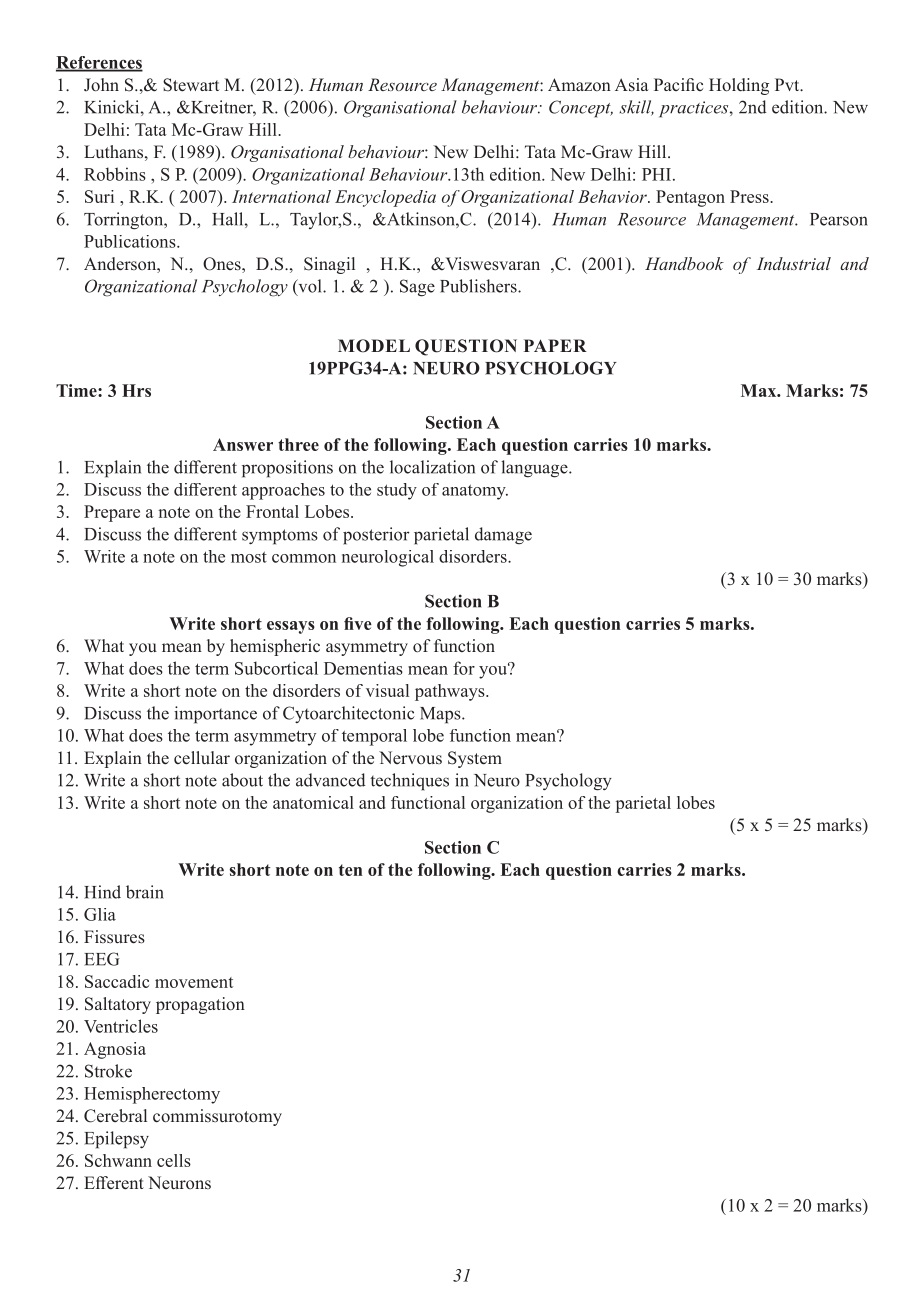 The height and width of the page is (1308, 924). I want to click on for, so click(464, 668).
